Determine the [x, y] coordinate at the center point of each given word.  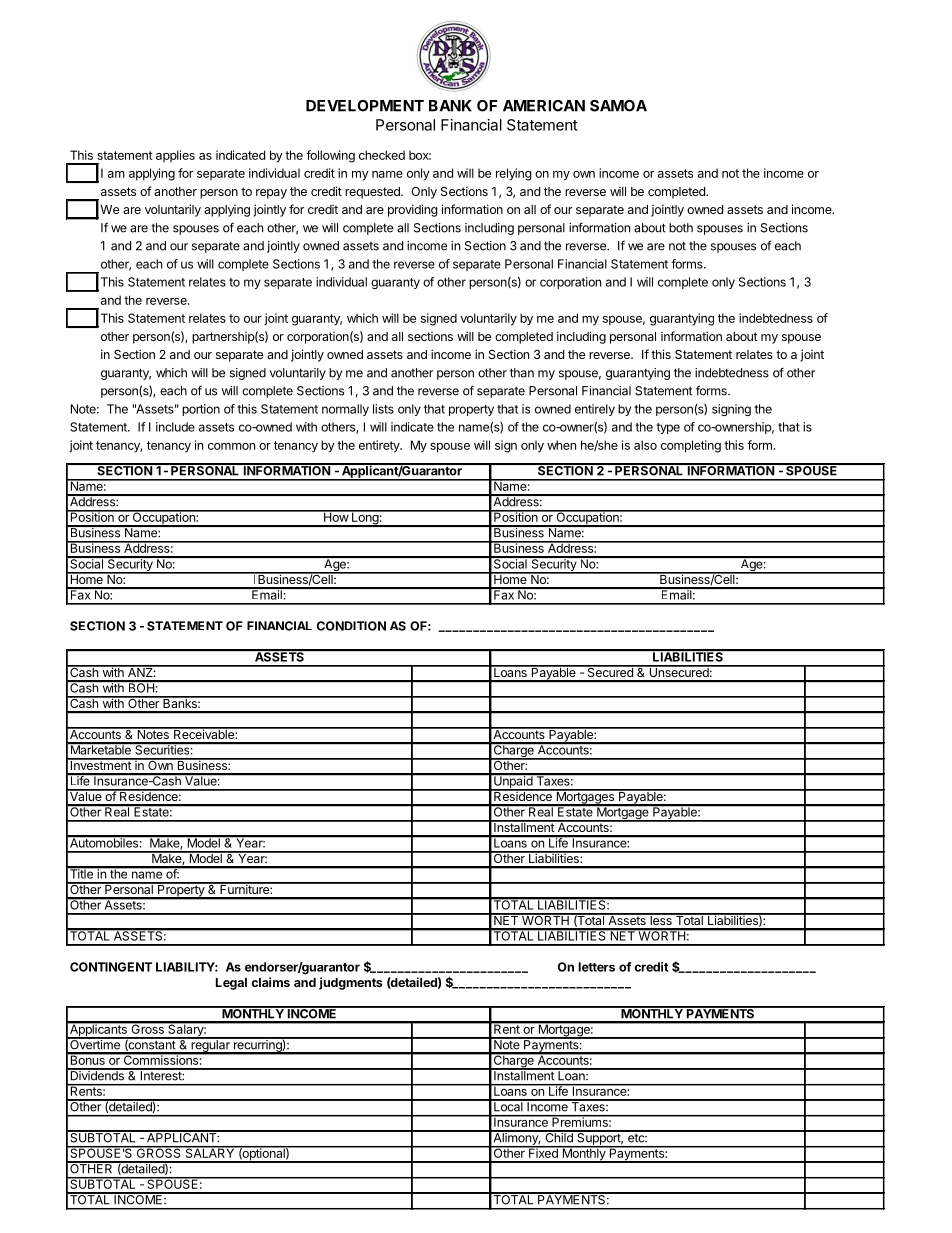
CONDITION [351, 626]
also [645, 445]
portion [201, 410]
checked [382, 155]
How [335, 516]
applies [175, 156]
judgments [350, 983]
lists [383, 409]
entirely [595, 410]
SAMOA [618, 106]
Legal [231, 984]
